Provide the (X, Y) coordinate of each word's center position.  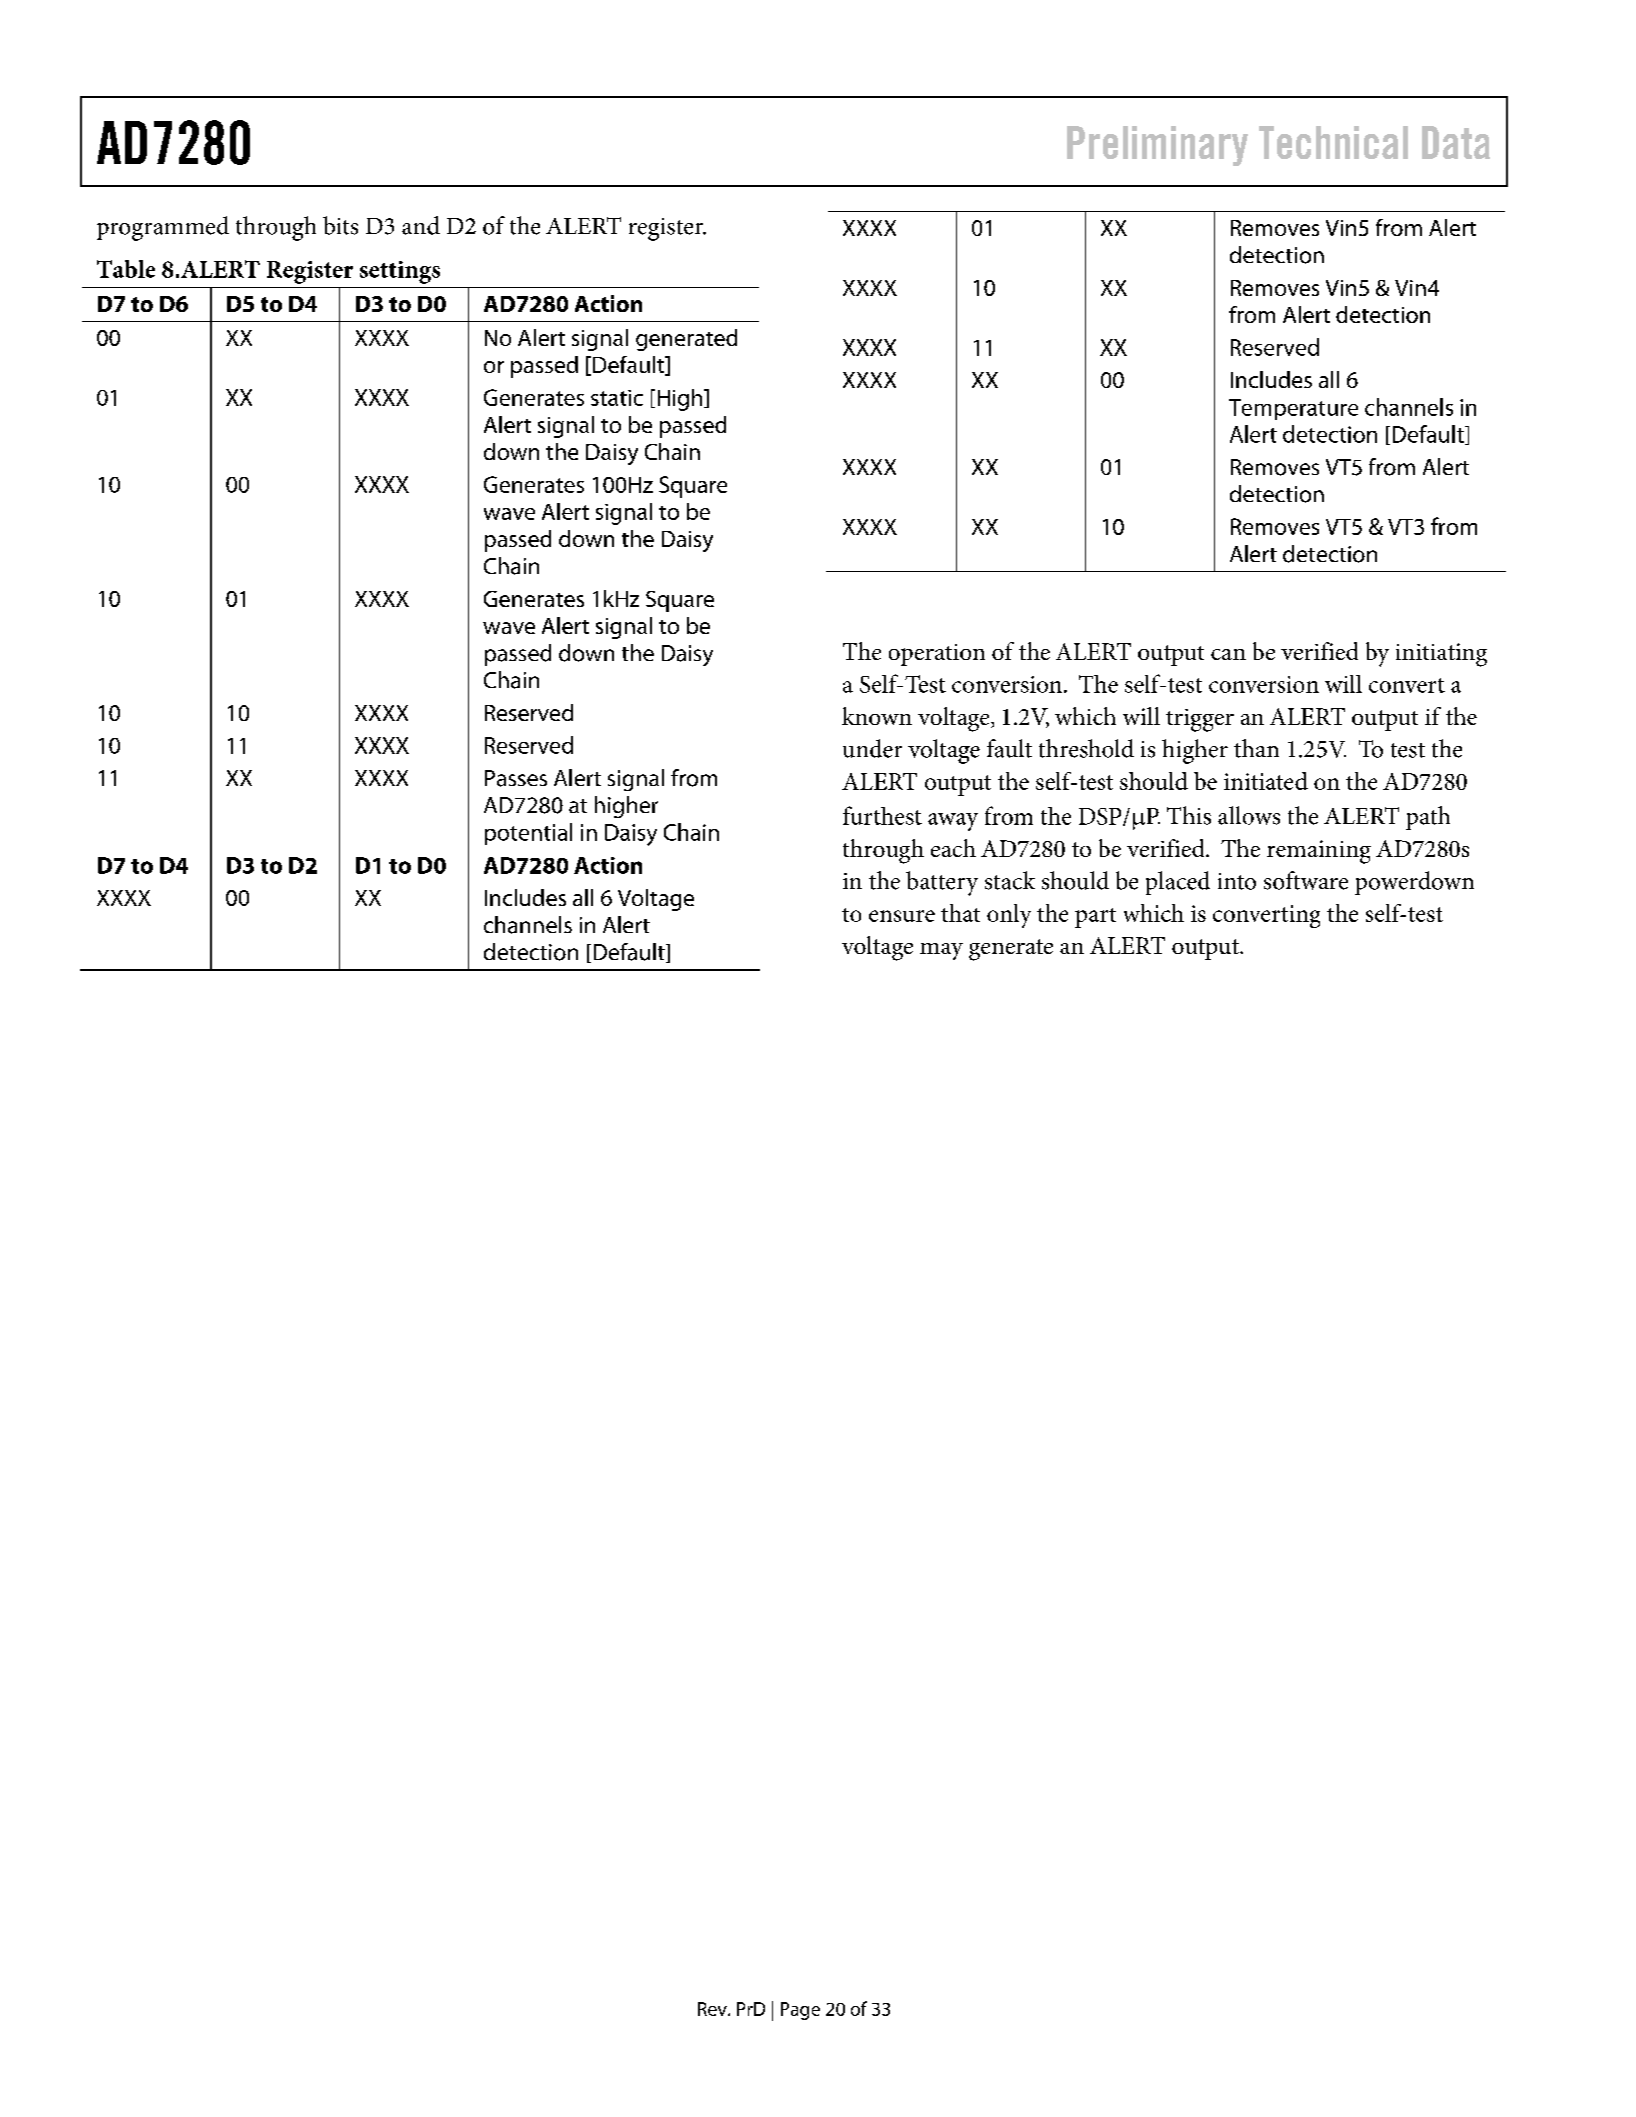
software (1306, 880)
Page (800, 2011)
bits (340, 225)
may (941, 951)
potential (528, 834)
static (617, 398)
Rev (713, 2009)
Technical (1333, 142)
